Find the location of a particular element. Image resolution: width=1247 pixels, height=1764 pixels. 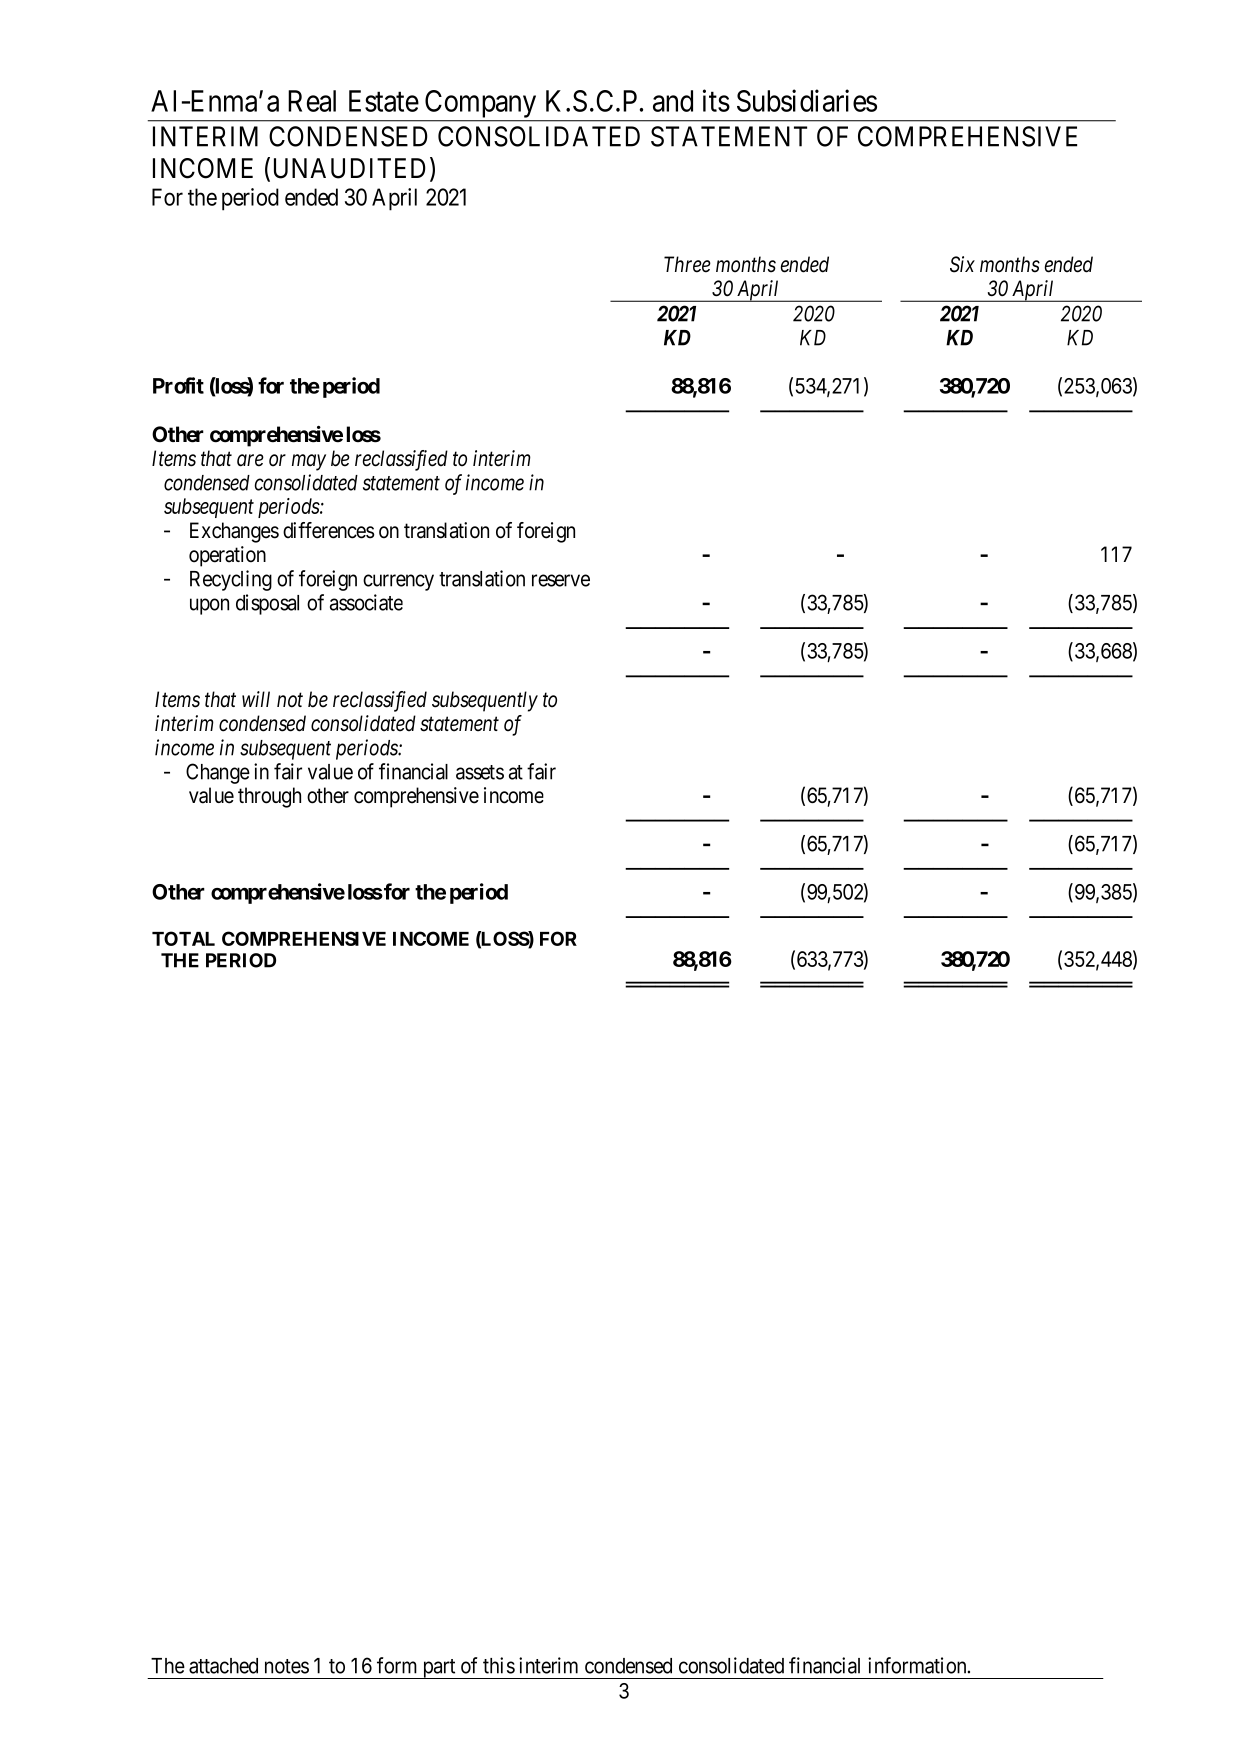

disposal is located at coordinates (267, 604).
